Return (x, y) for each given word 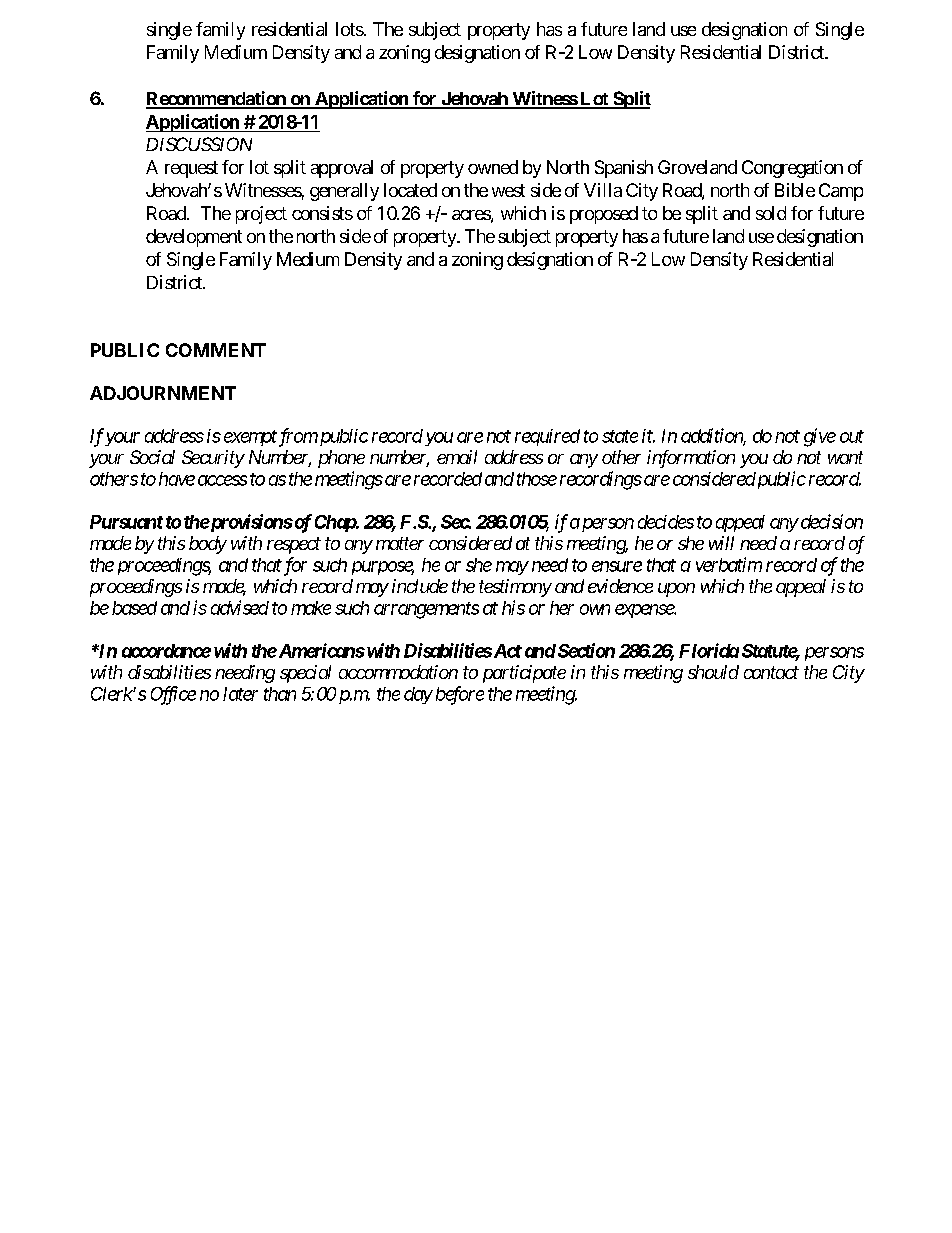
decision (830, 521)
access (222, 480)
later (240, 694)
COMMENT (216, 350)
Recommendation (217, 99)
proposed (604, 215)
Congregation (792, 169)
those (537, 479)
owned (493, 167)
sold (771, 213)
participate (524, 674)
